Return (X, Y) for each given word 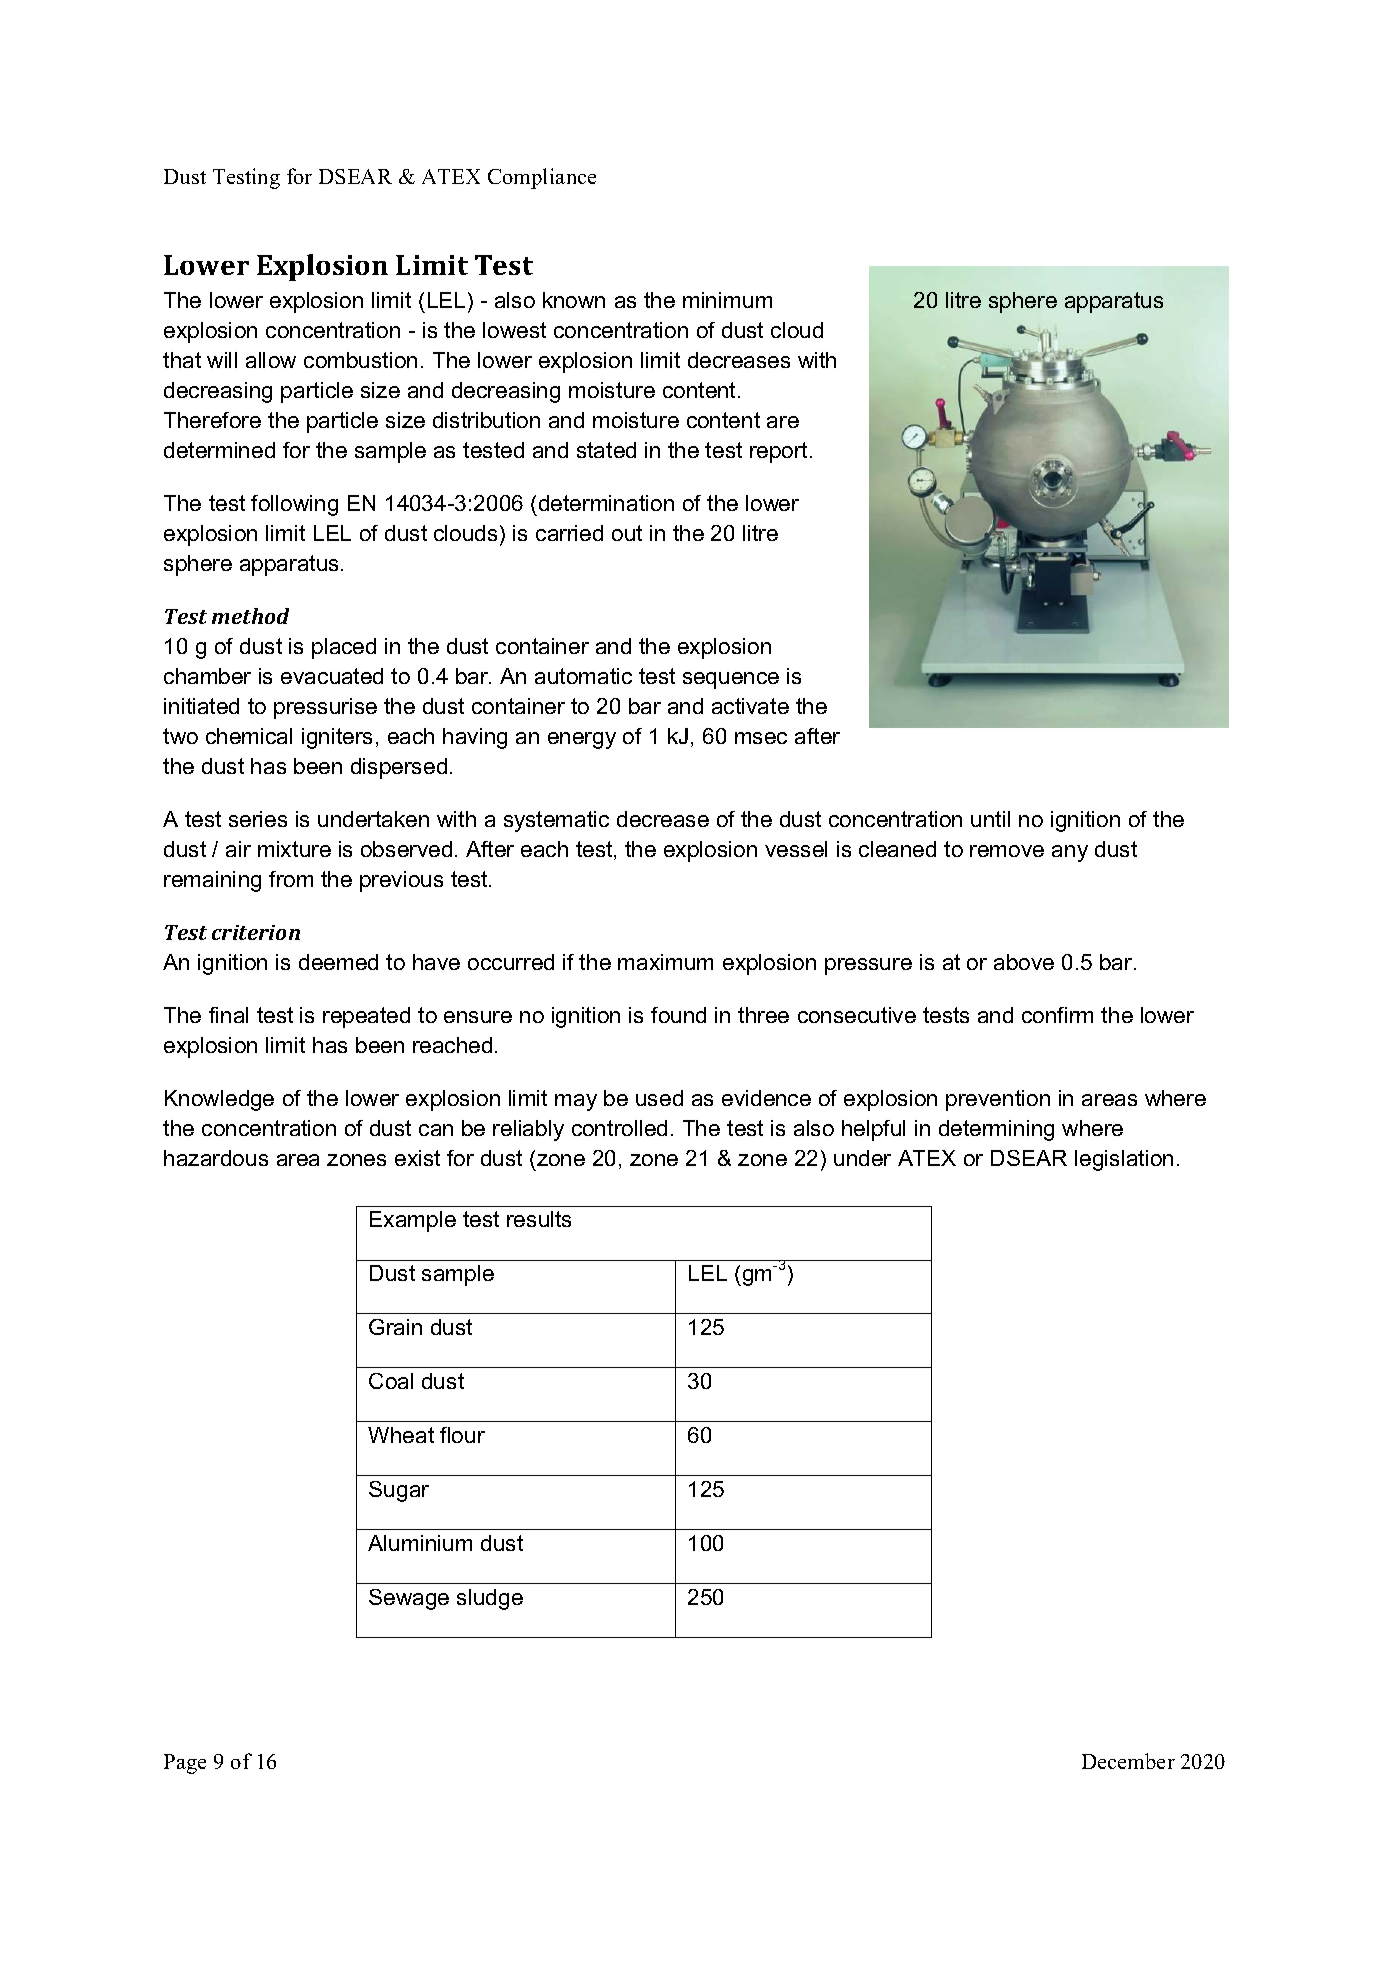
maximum (665, 962)
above (1024, 962)
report (780, 452)
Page (185, 1764)
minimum (727, 300)
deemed (338, 962)
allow (271, 360)
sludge (490, 1599)
